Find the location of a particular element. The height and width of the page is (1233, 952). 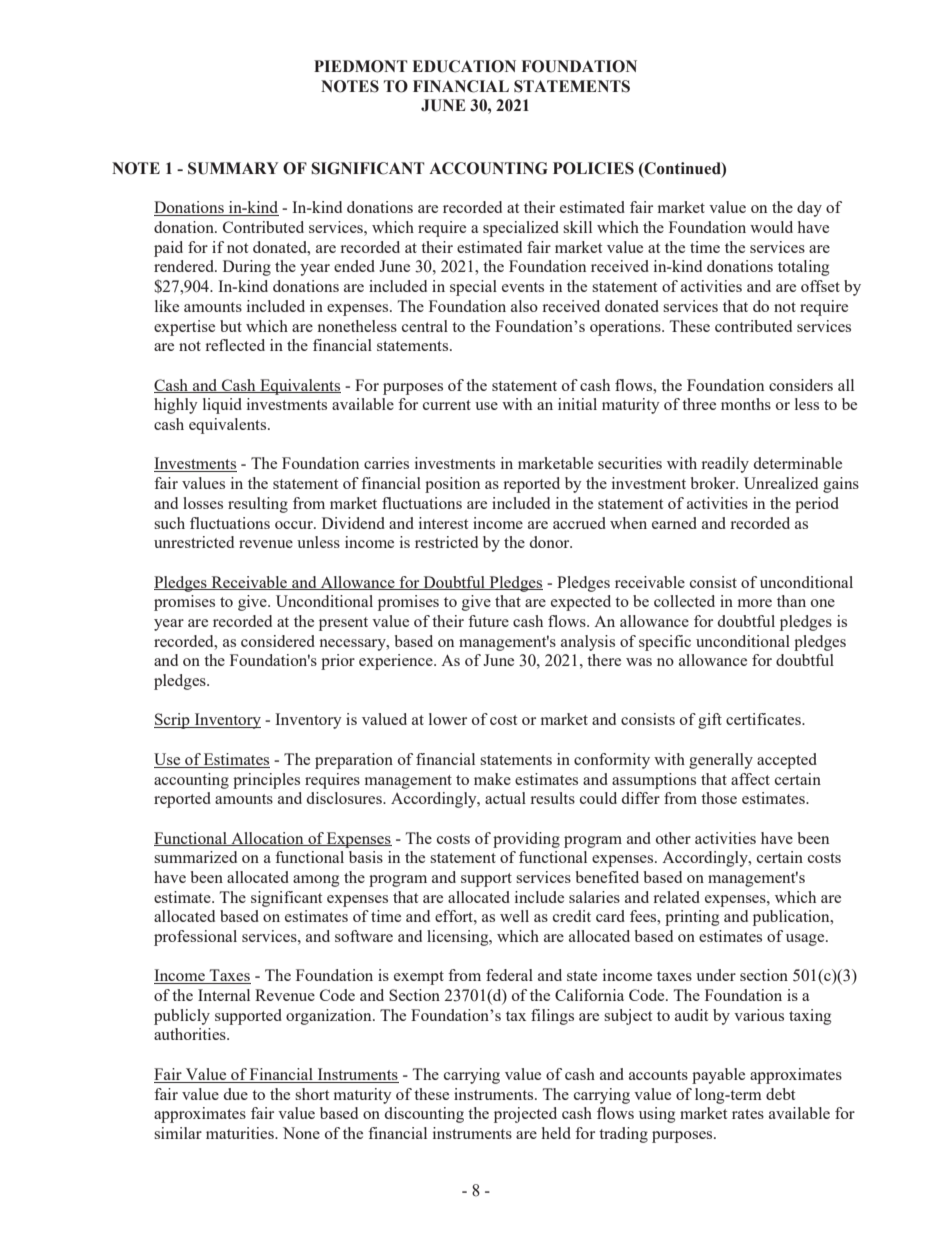

day is located at coordinates (809, 209).
